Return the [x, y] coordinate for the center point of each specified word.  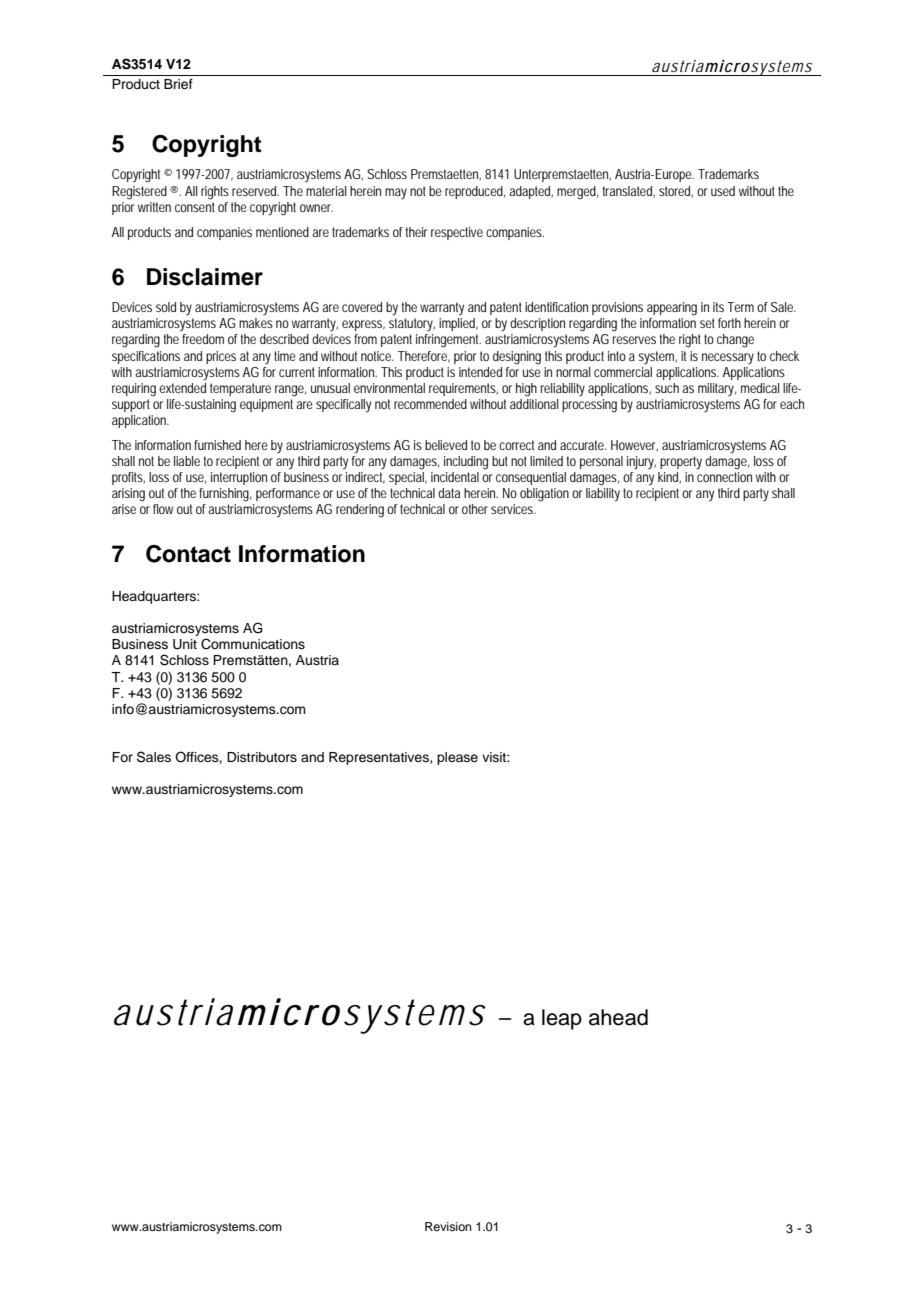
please [457, 758]
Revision [448, 1226]
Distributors [262, 757]
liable [187, 461]
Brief [178, 84]
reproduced [475, 192]
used [723, 191]
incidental [455, 477]
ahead [618, 1017]
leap [562, 1019]
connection [724, 477]
